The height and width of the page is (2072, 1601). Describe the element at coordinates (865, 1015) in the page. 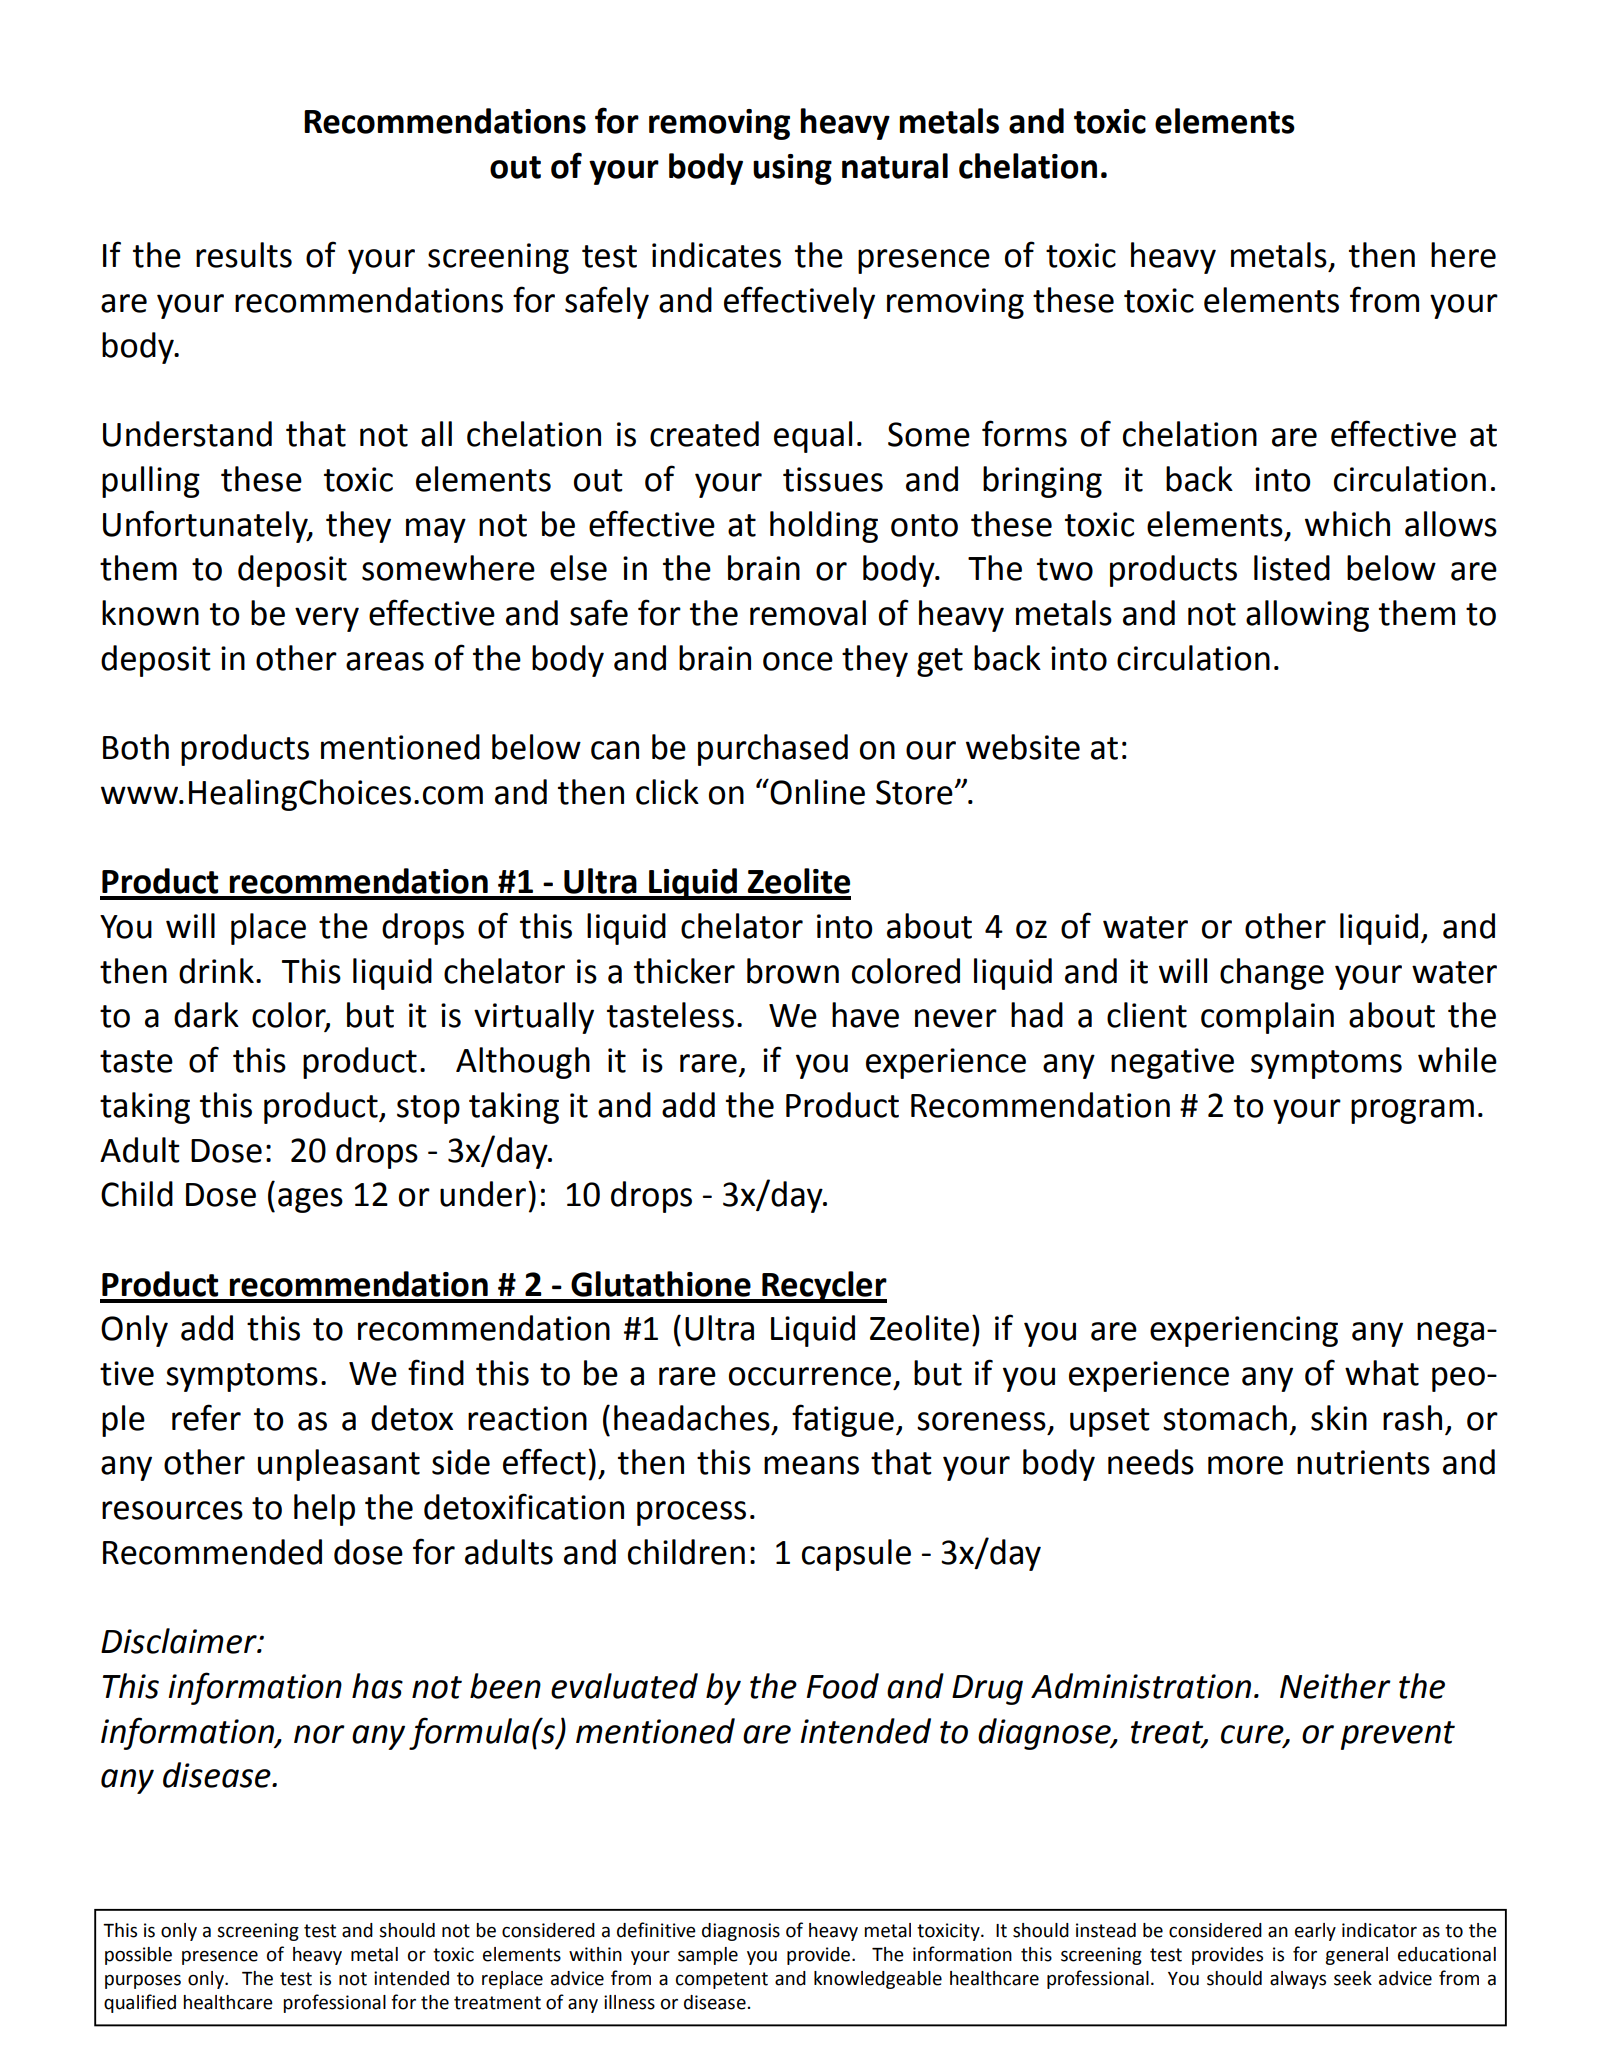

I see `have` at that location.
